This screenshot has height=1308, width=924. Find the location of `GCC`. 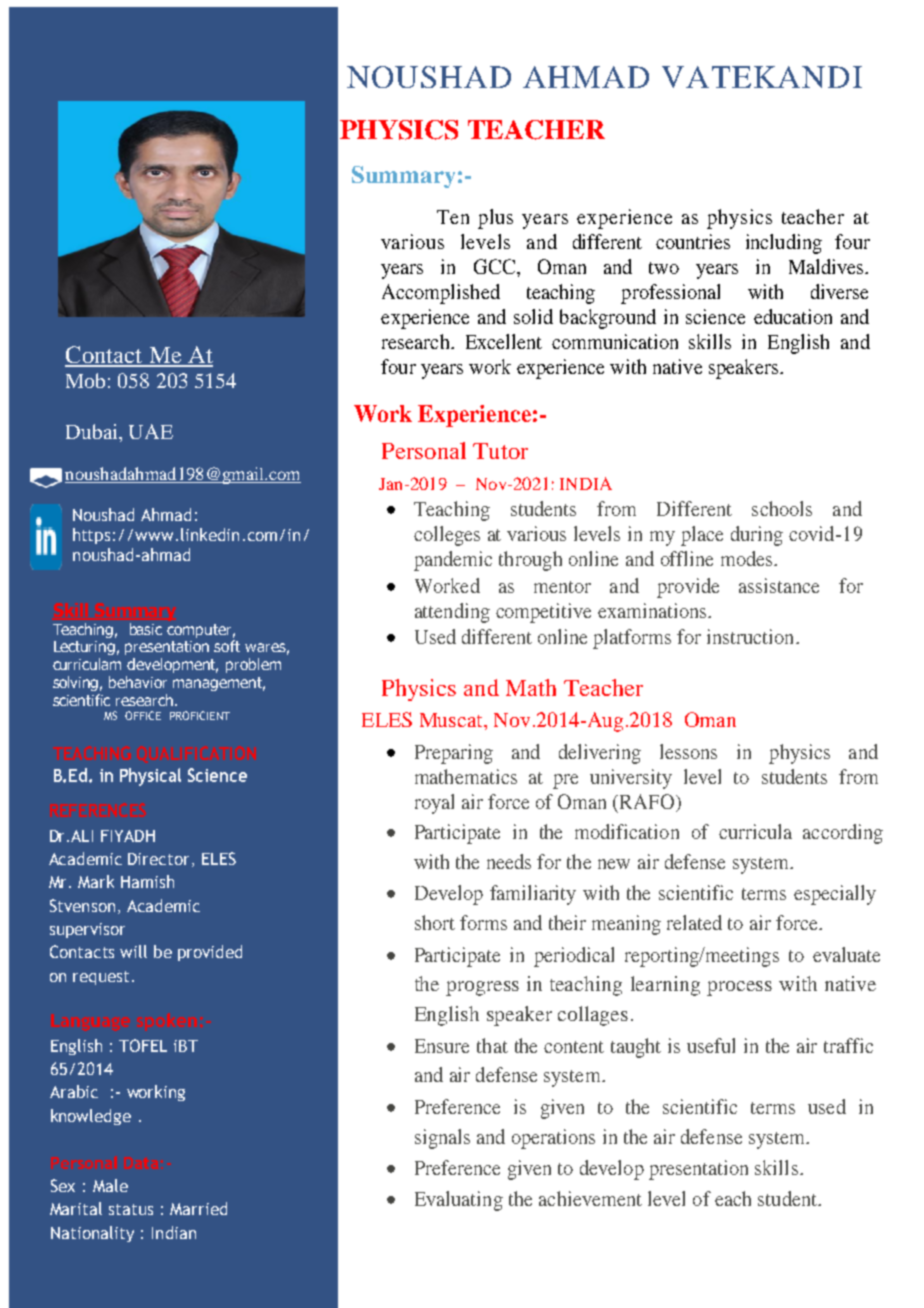

GCC is located at coordinates (494, 266).
